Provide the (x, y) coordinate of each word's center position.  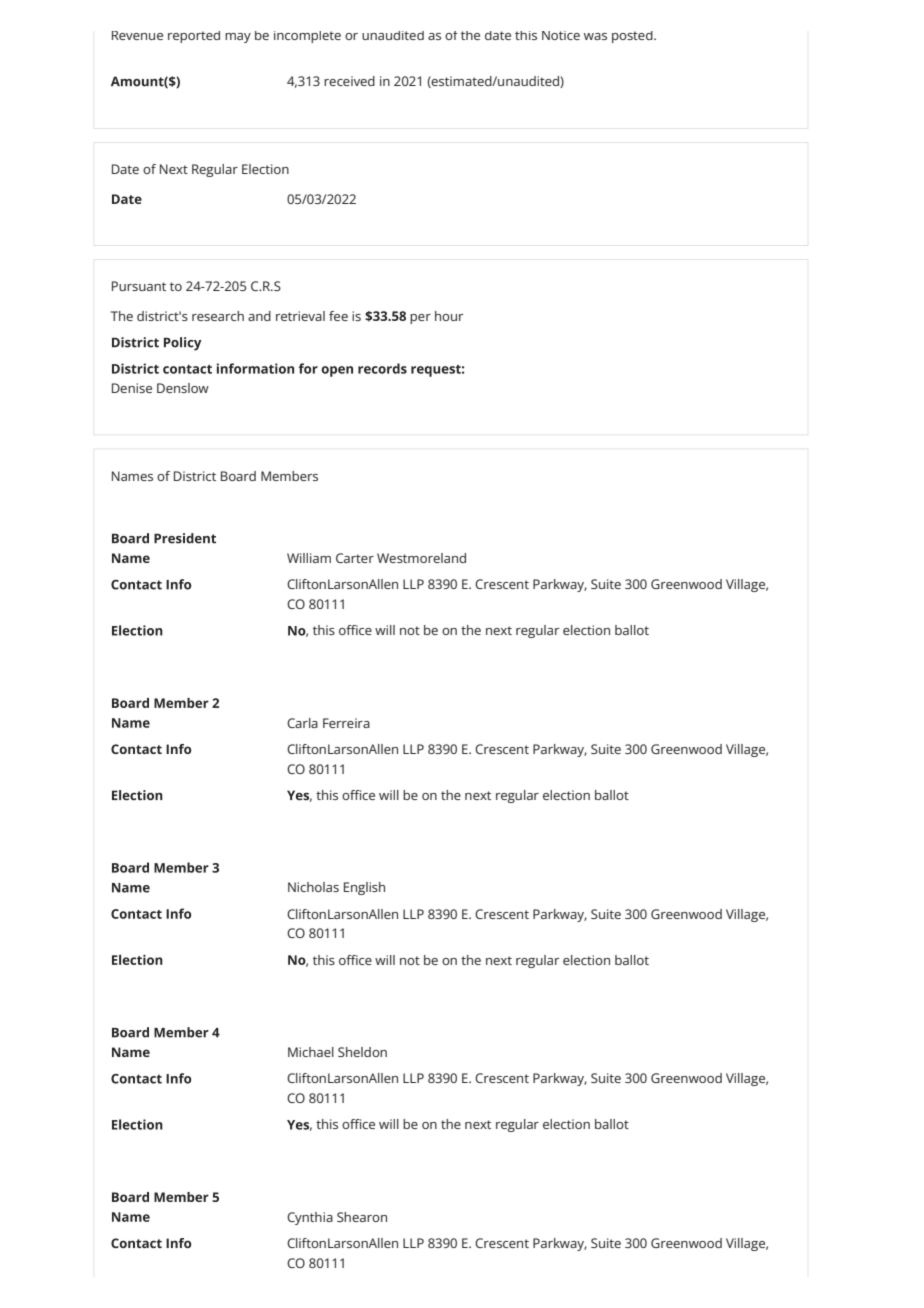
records (382, 368)
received (349, 81)
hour (449, 316)
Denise (132, 388)
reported (194, 37)
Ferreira (346, 723)
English (364, 888)
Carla (302, 723)
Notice (561, 35)
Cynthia (310, 1218)
